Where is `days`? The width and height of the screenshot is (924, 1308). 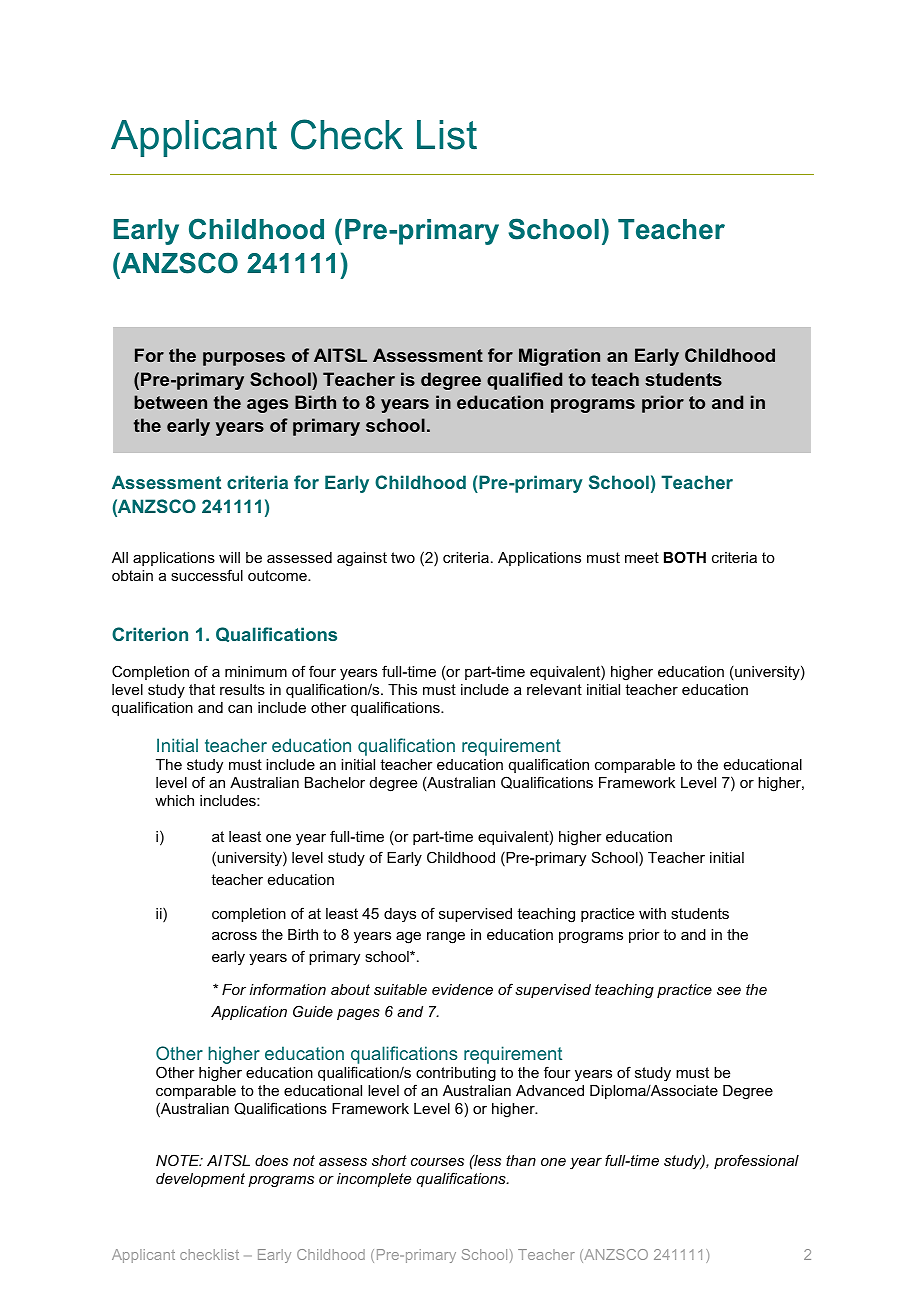
days is located at coordinates (400, 915).
